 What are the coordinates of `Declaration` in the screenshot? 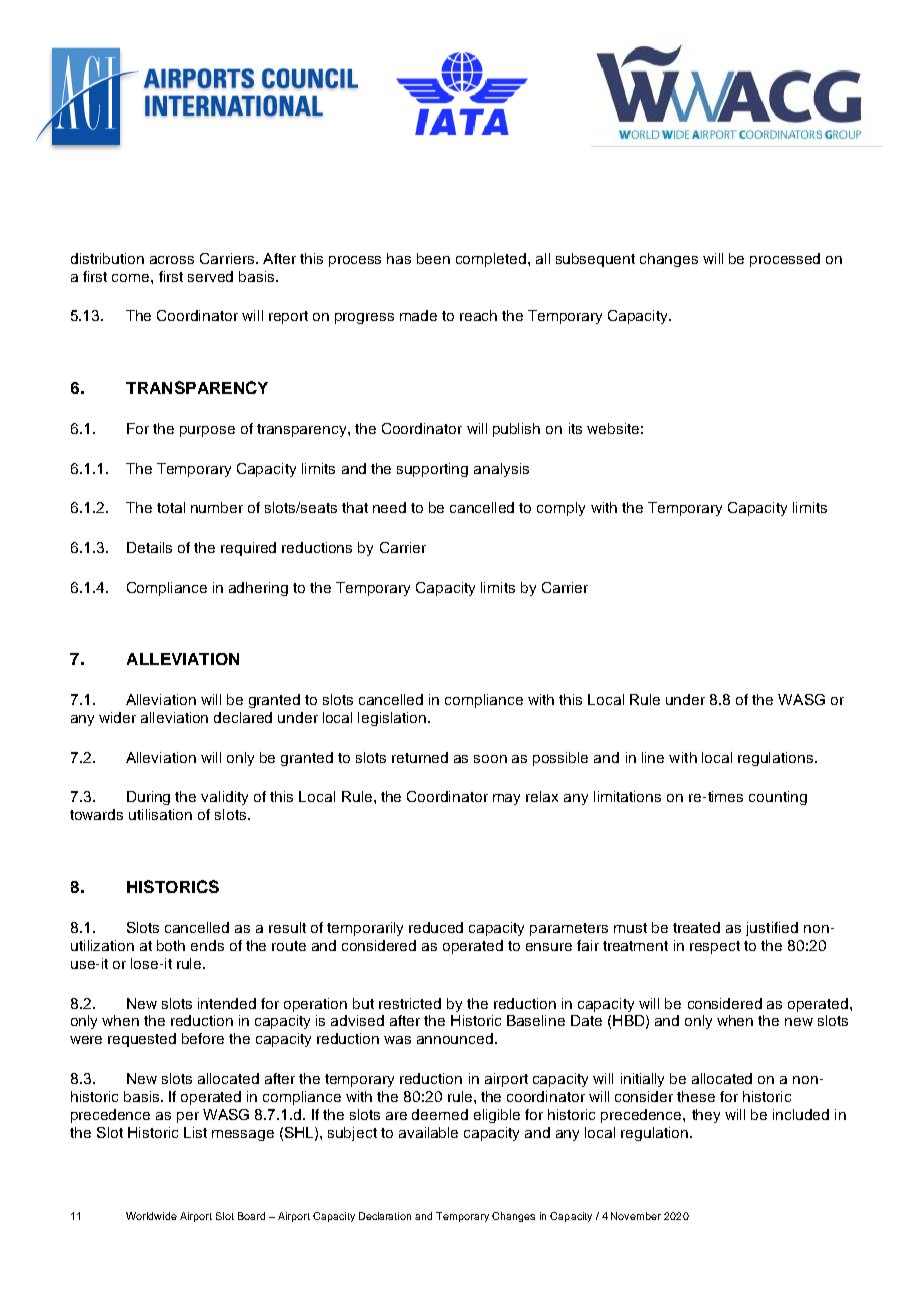 It's located at (385, 1216).
